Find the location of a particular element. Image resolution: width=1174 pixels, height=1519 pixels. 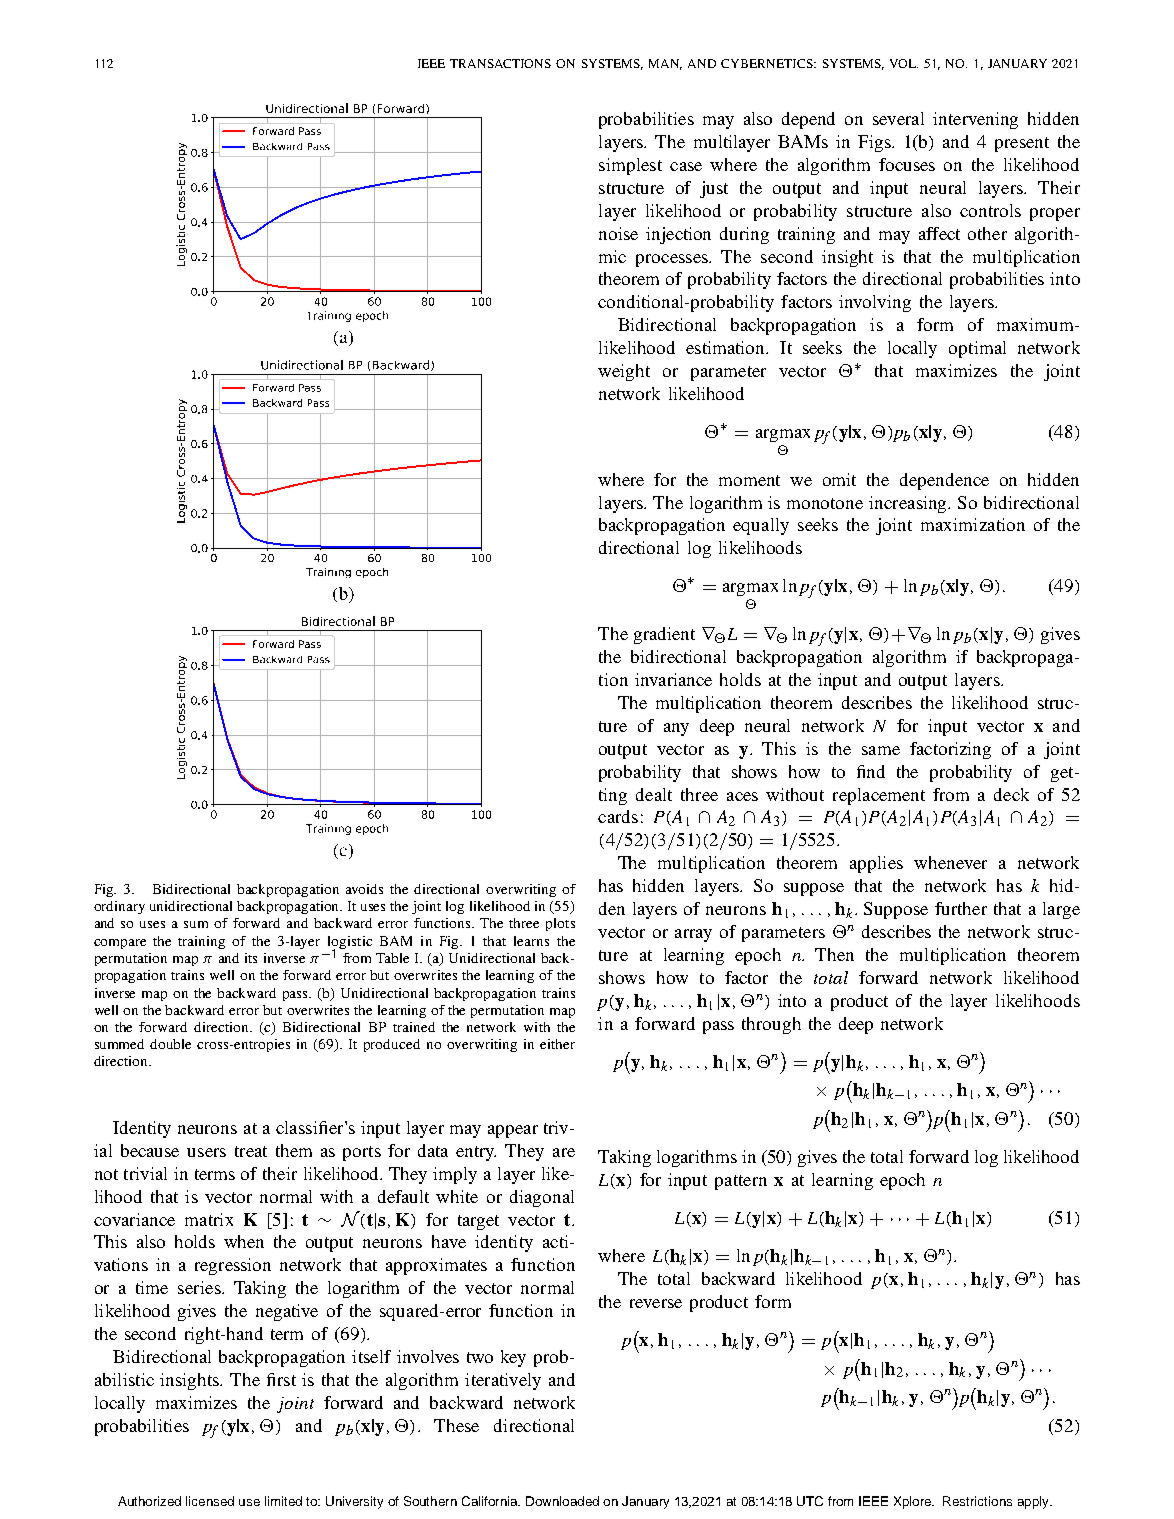

gradient is located at coordinates (664, 635).
